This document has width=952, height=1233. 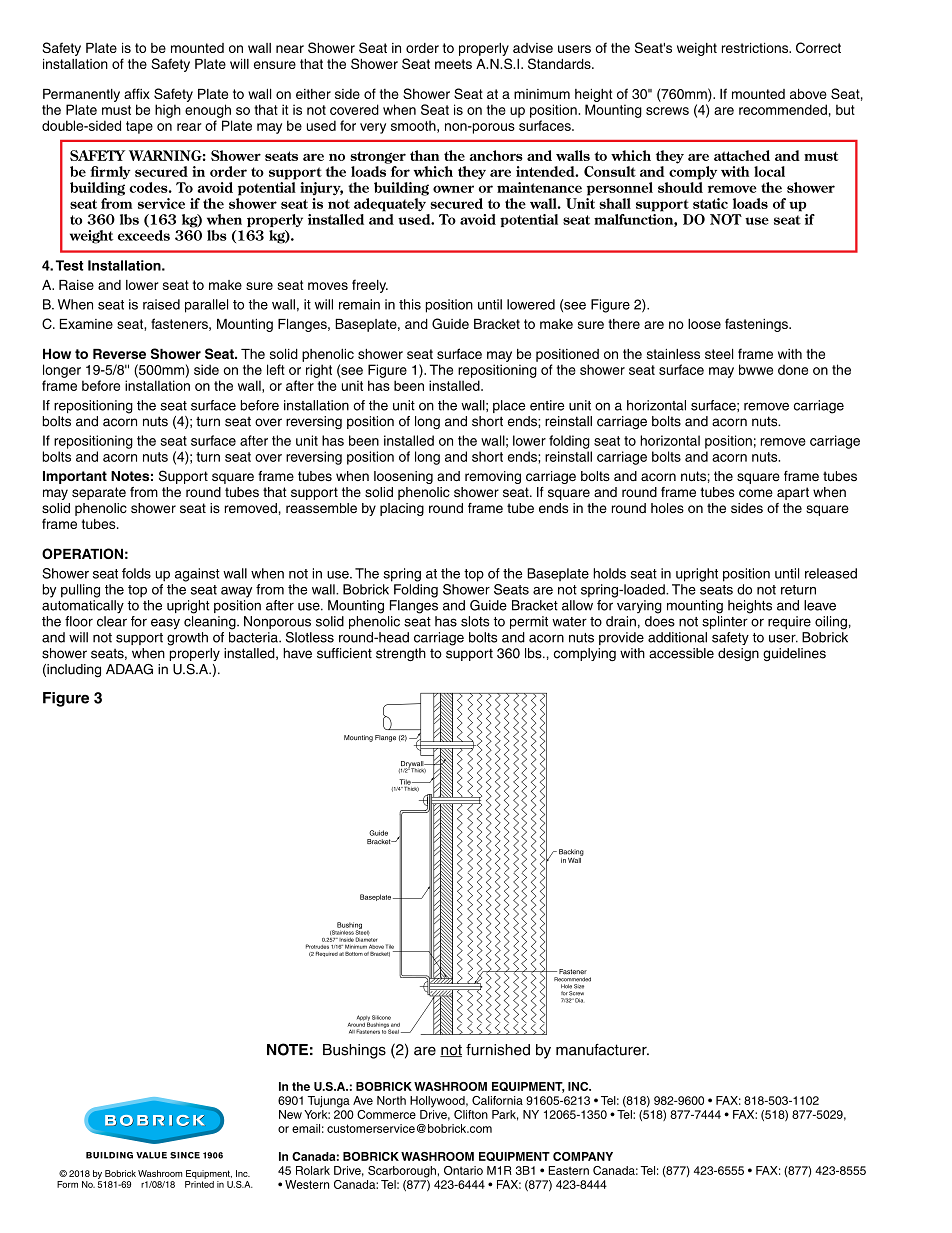 I want to click on COMPANY, so click(x=583, y=1156).
